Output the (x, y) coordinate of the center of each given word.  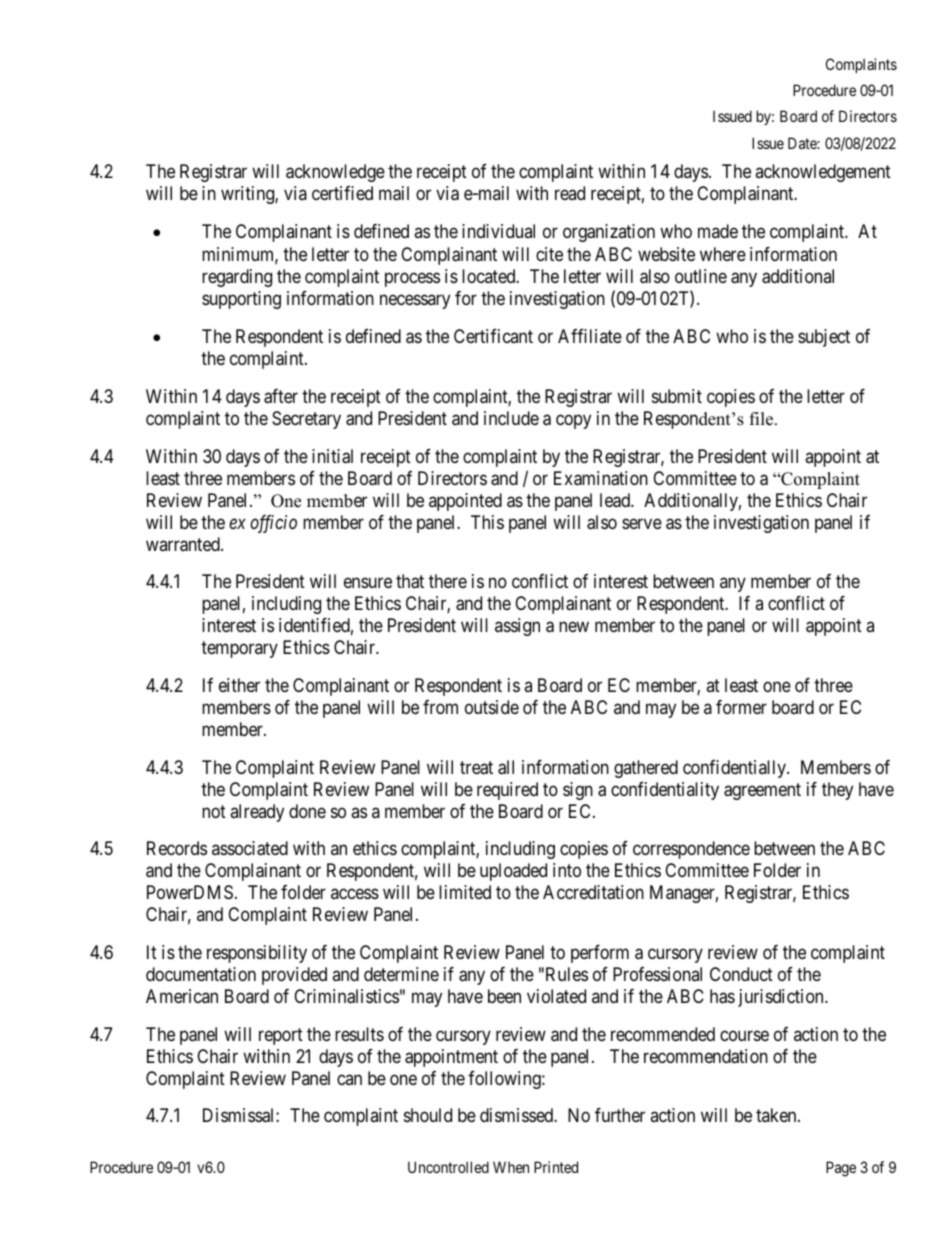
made (718, 231)
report (281, 1036)
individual (498, 231)
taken (777, 1115)
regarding (237, 278)
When (511, 1167)
